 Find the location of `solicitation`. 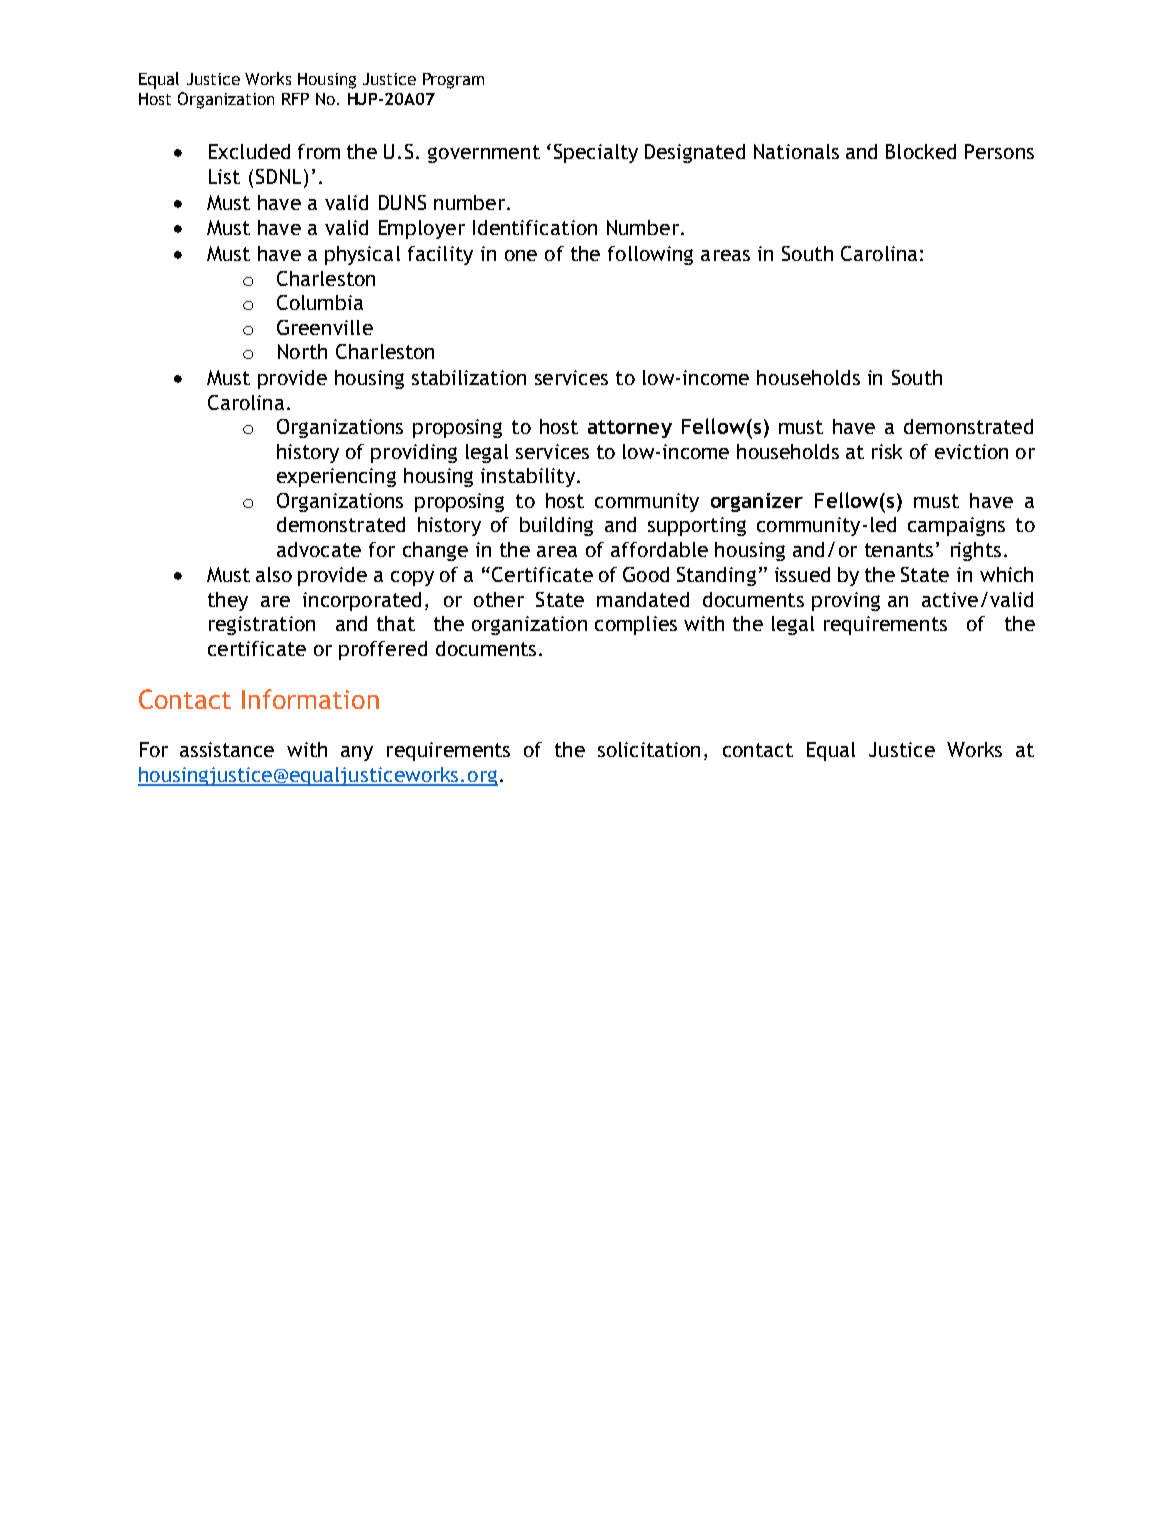

solicitation is located at coordinates (649, 749).
